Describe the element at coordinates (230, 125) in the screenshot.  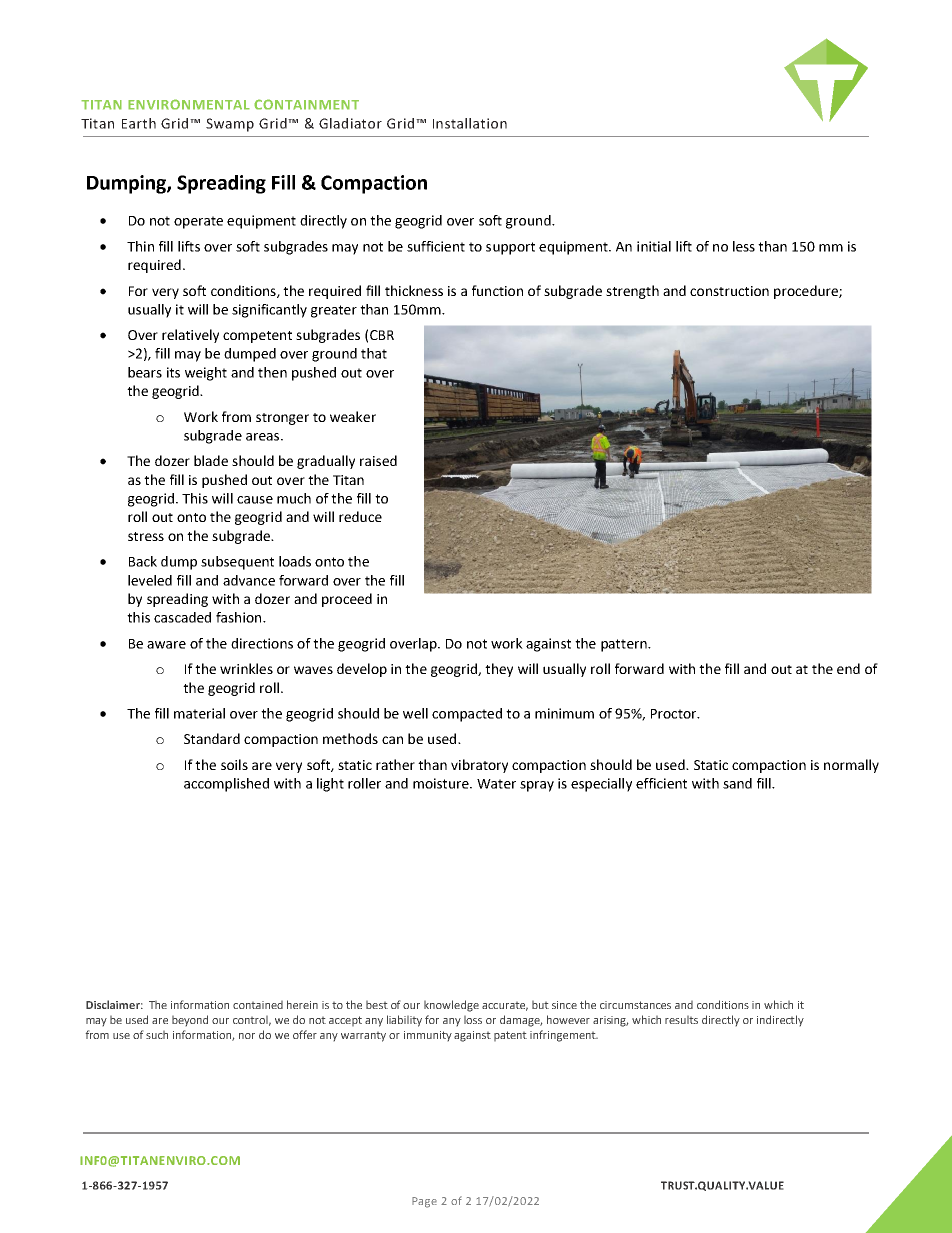
I see `Swamp` at that location.
